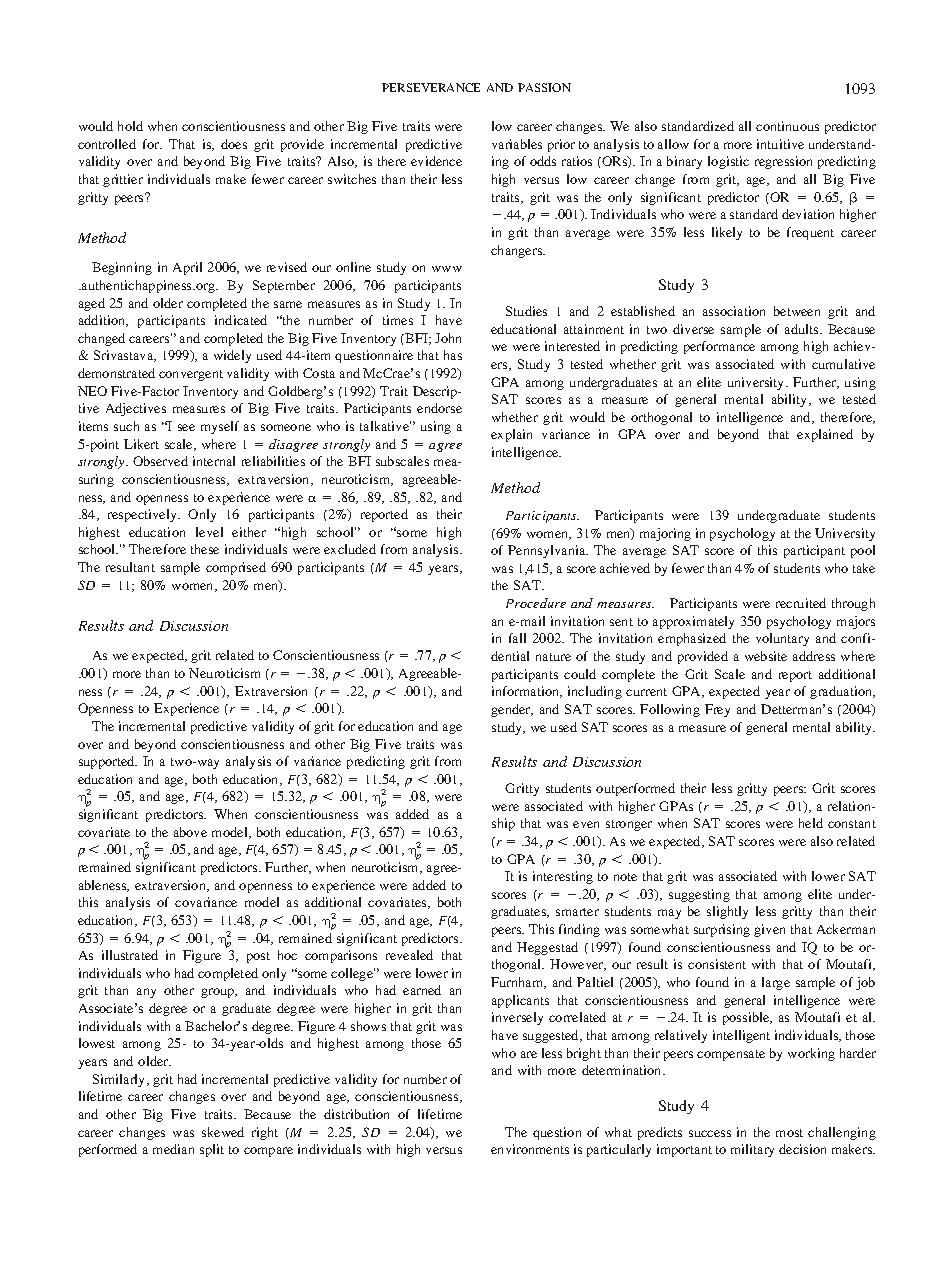  What do you see at coordinates (530, 1149) in the screenshot?
I see `environments` at bounding box center [530, 1149].
